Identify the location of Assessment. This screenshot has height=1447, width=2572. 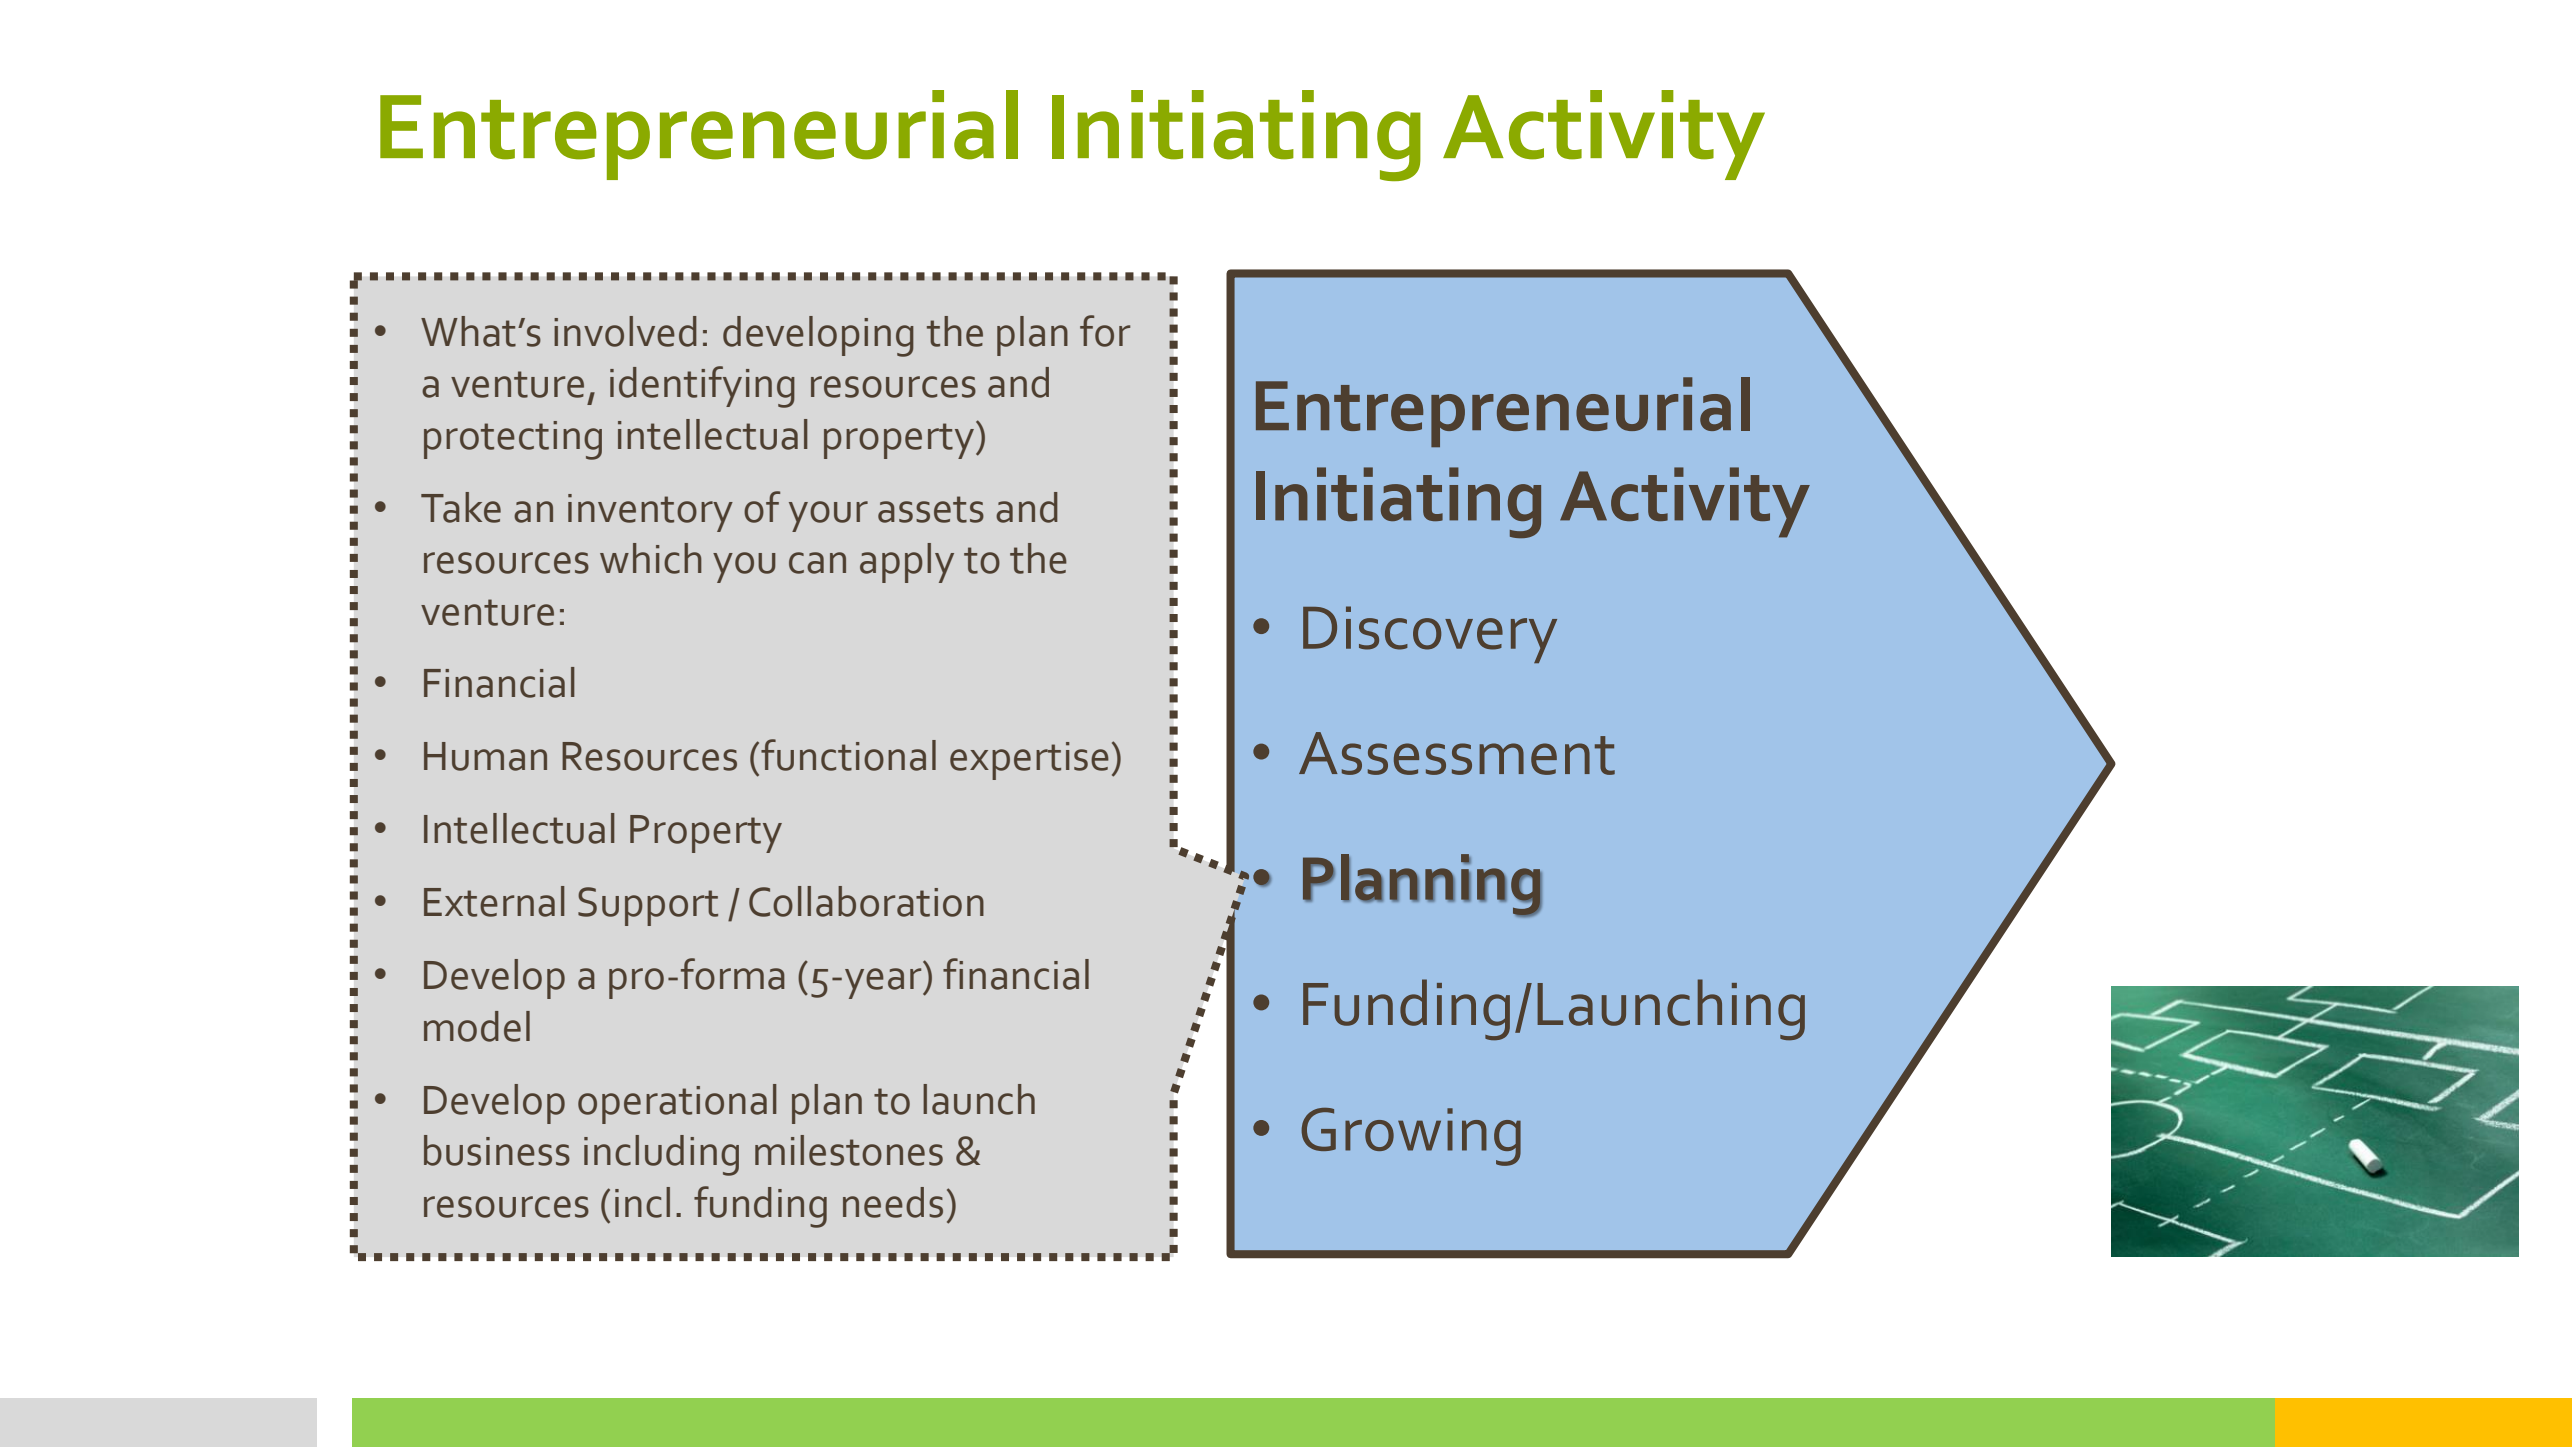
(1457, 753).
